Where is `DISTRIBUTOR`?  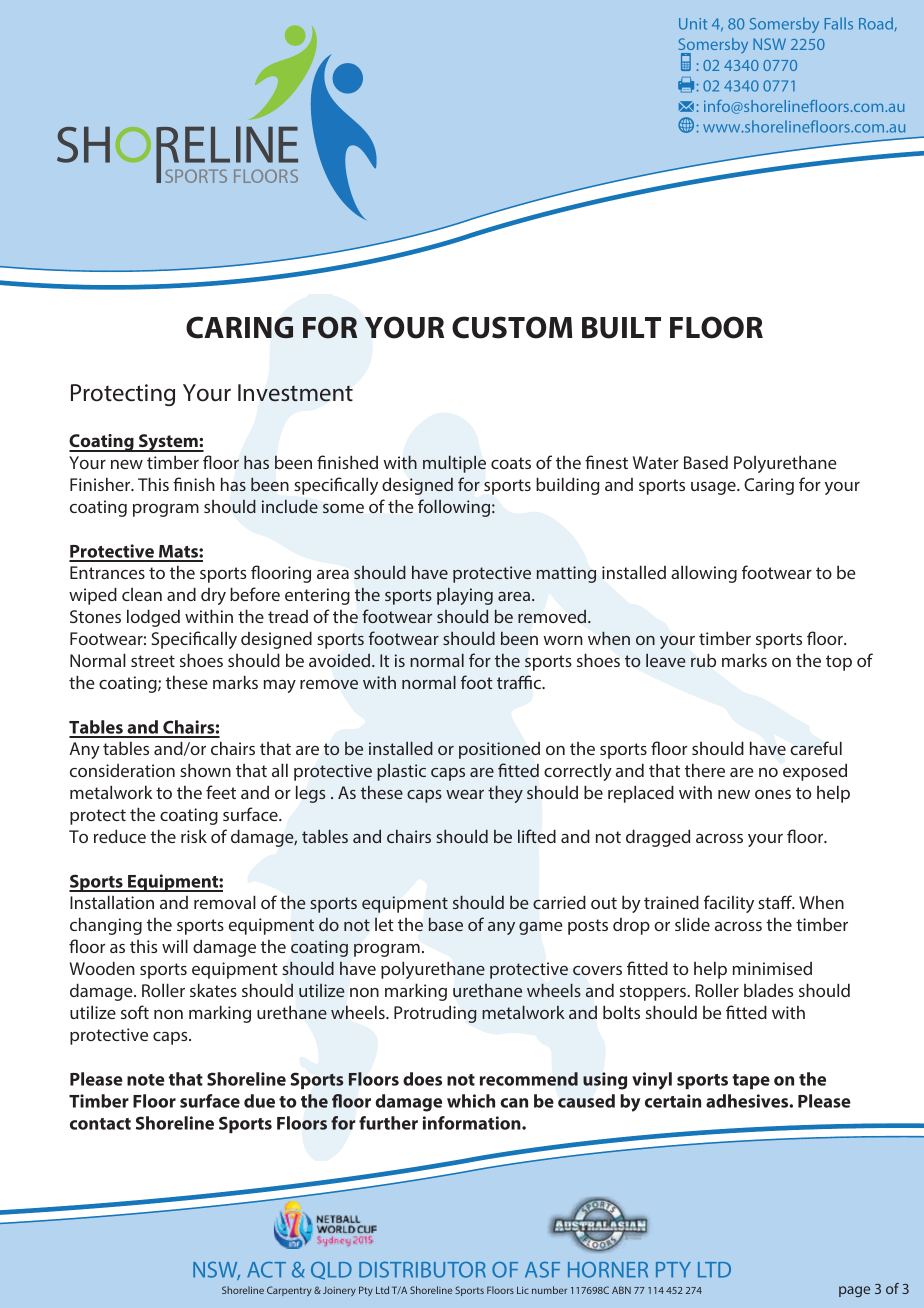 DISTRIBUTOR is located at coordinates (422, 1270).
